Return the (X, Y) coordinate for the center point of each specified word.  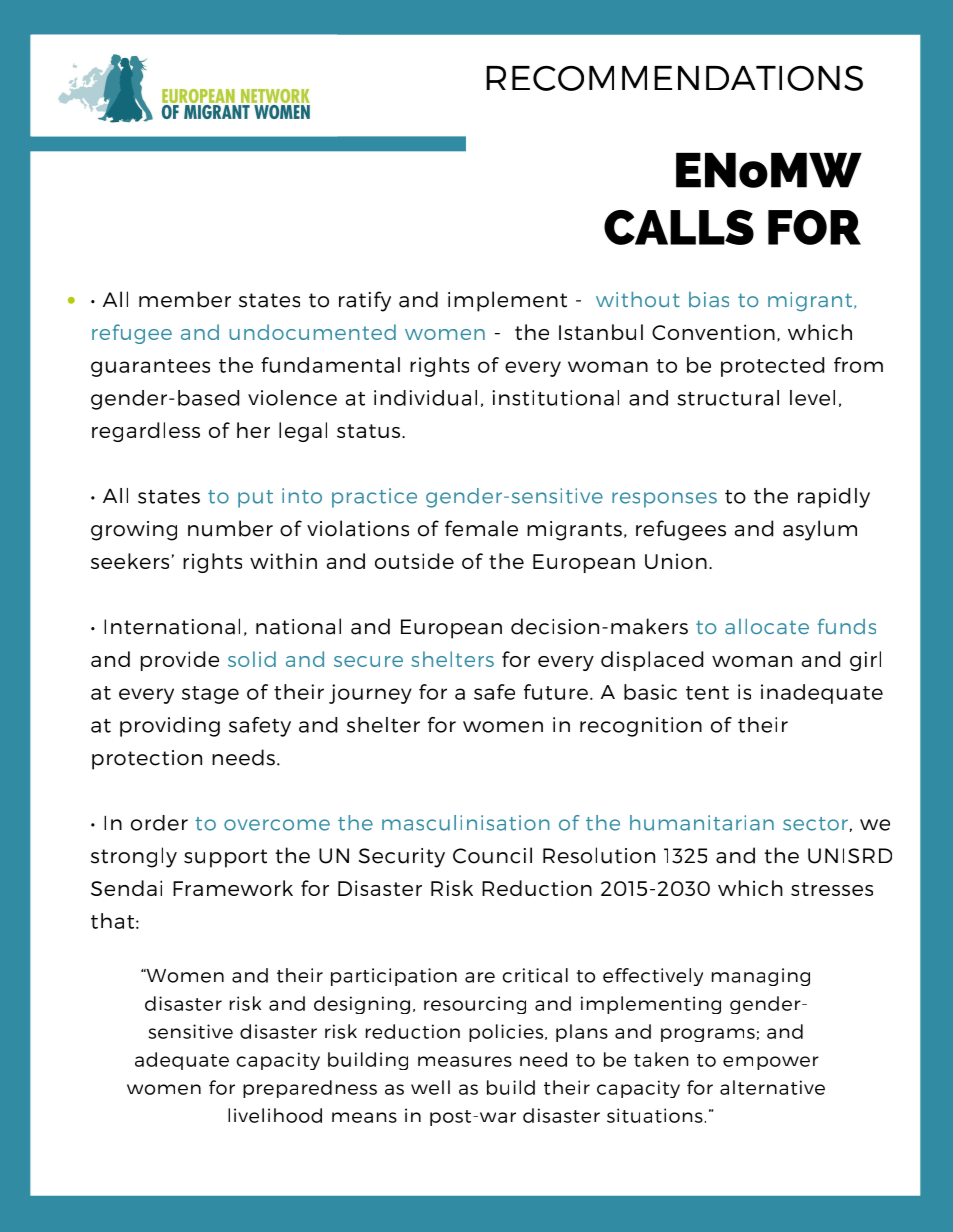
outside (414, 561)
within (283, 561)
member (185, 299)
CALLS (679, 227)
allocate (767, 626)
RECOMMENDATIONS (674, 78)
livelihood (275, 1115)
